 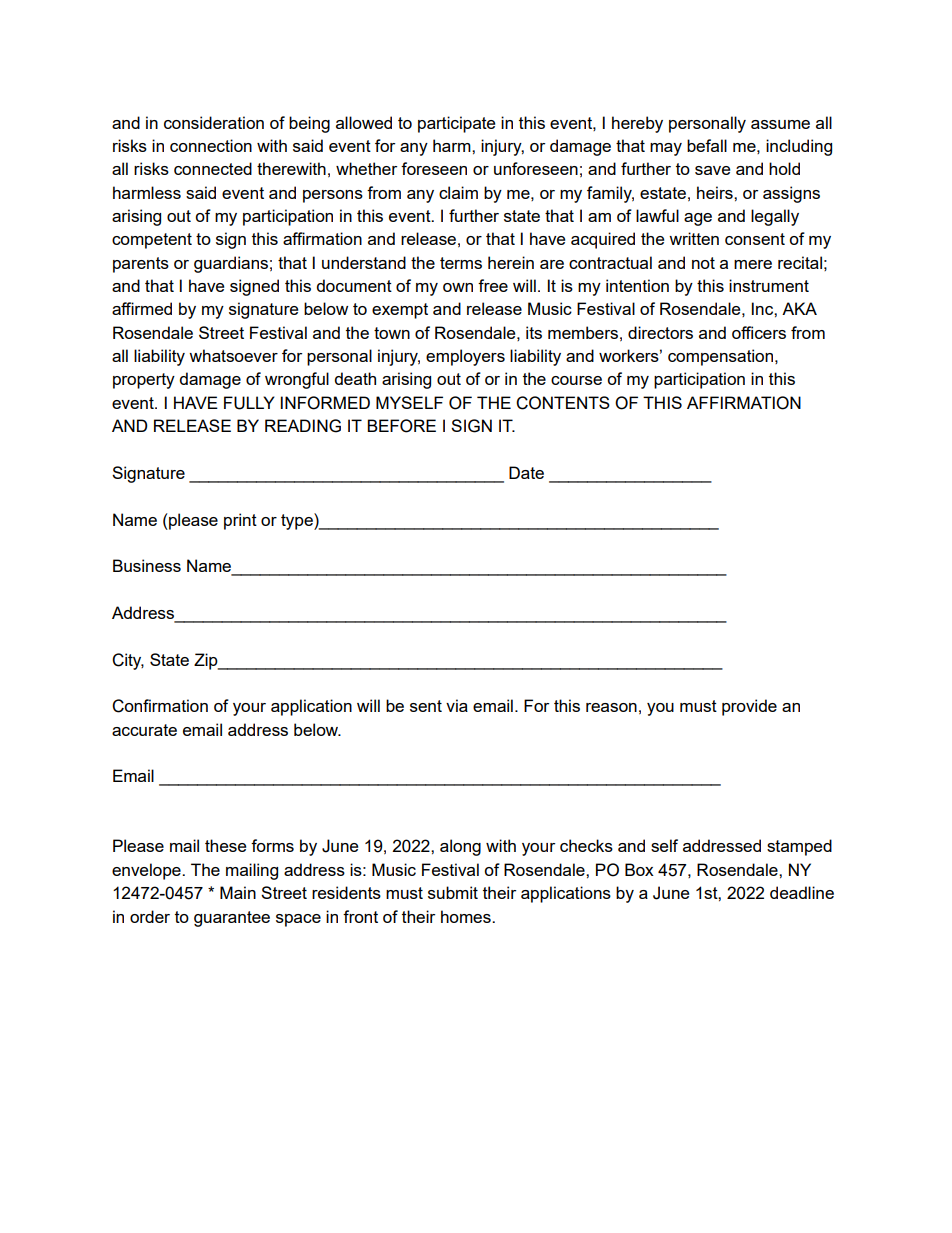 What do you see at coordinates (238, 892) in the screenshot?
I see `Main` at bounding box center [238, 892].
